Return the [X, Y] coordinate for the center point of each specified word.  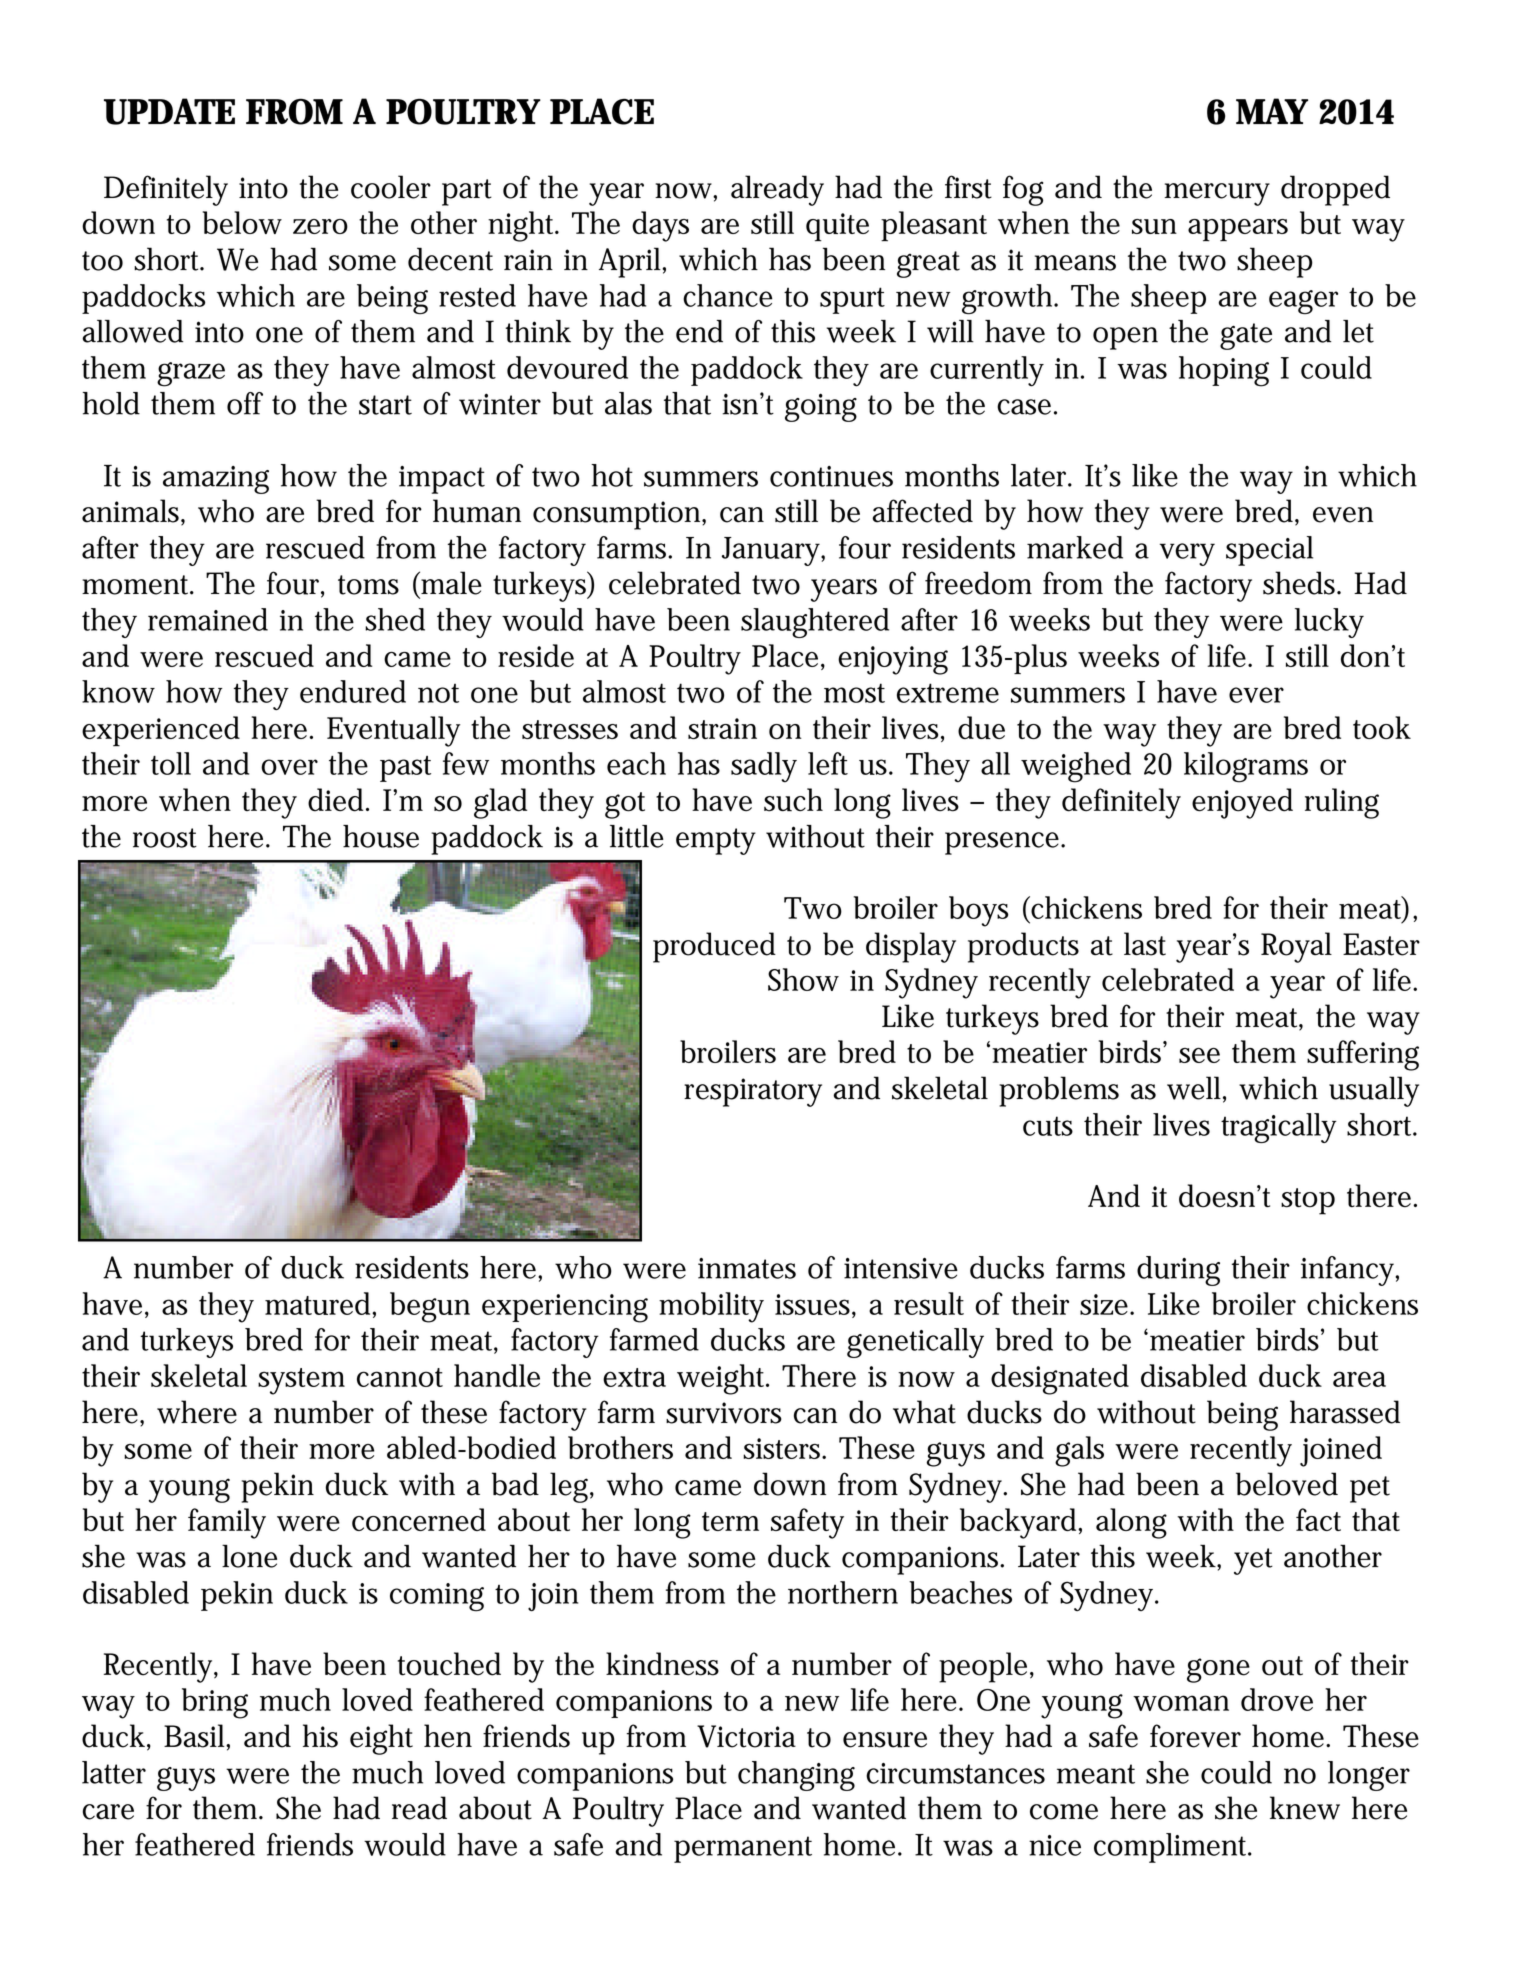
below [242, 222]
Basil [196, 1737]
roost [165, 838]
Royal [1296, 947]
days [660, 226]
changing [796, 1776]
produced [714, 947]
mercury [1217, 194]
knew [1305, 1808]
